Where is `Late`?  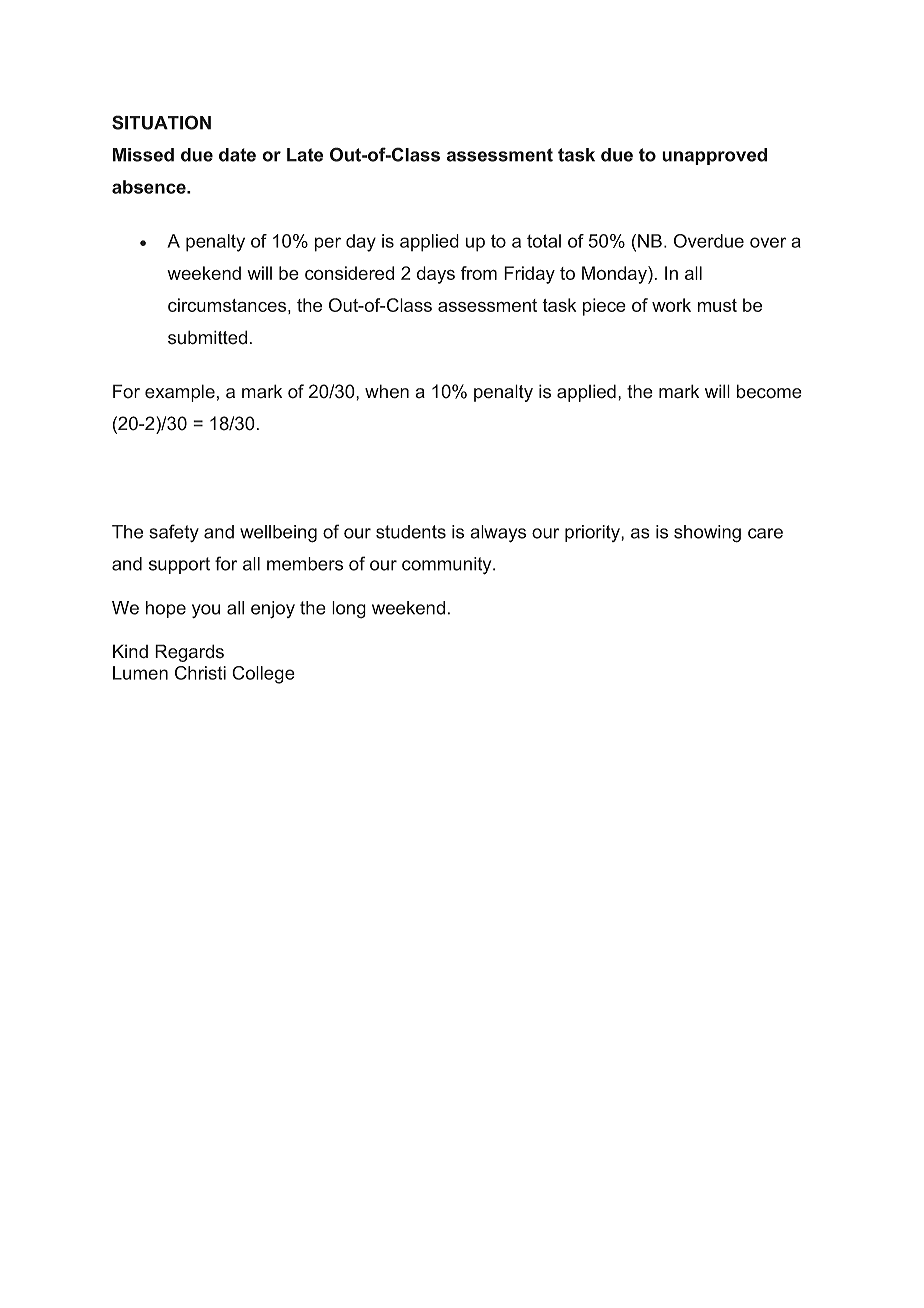 Late is located at coordinates (305, 155).
